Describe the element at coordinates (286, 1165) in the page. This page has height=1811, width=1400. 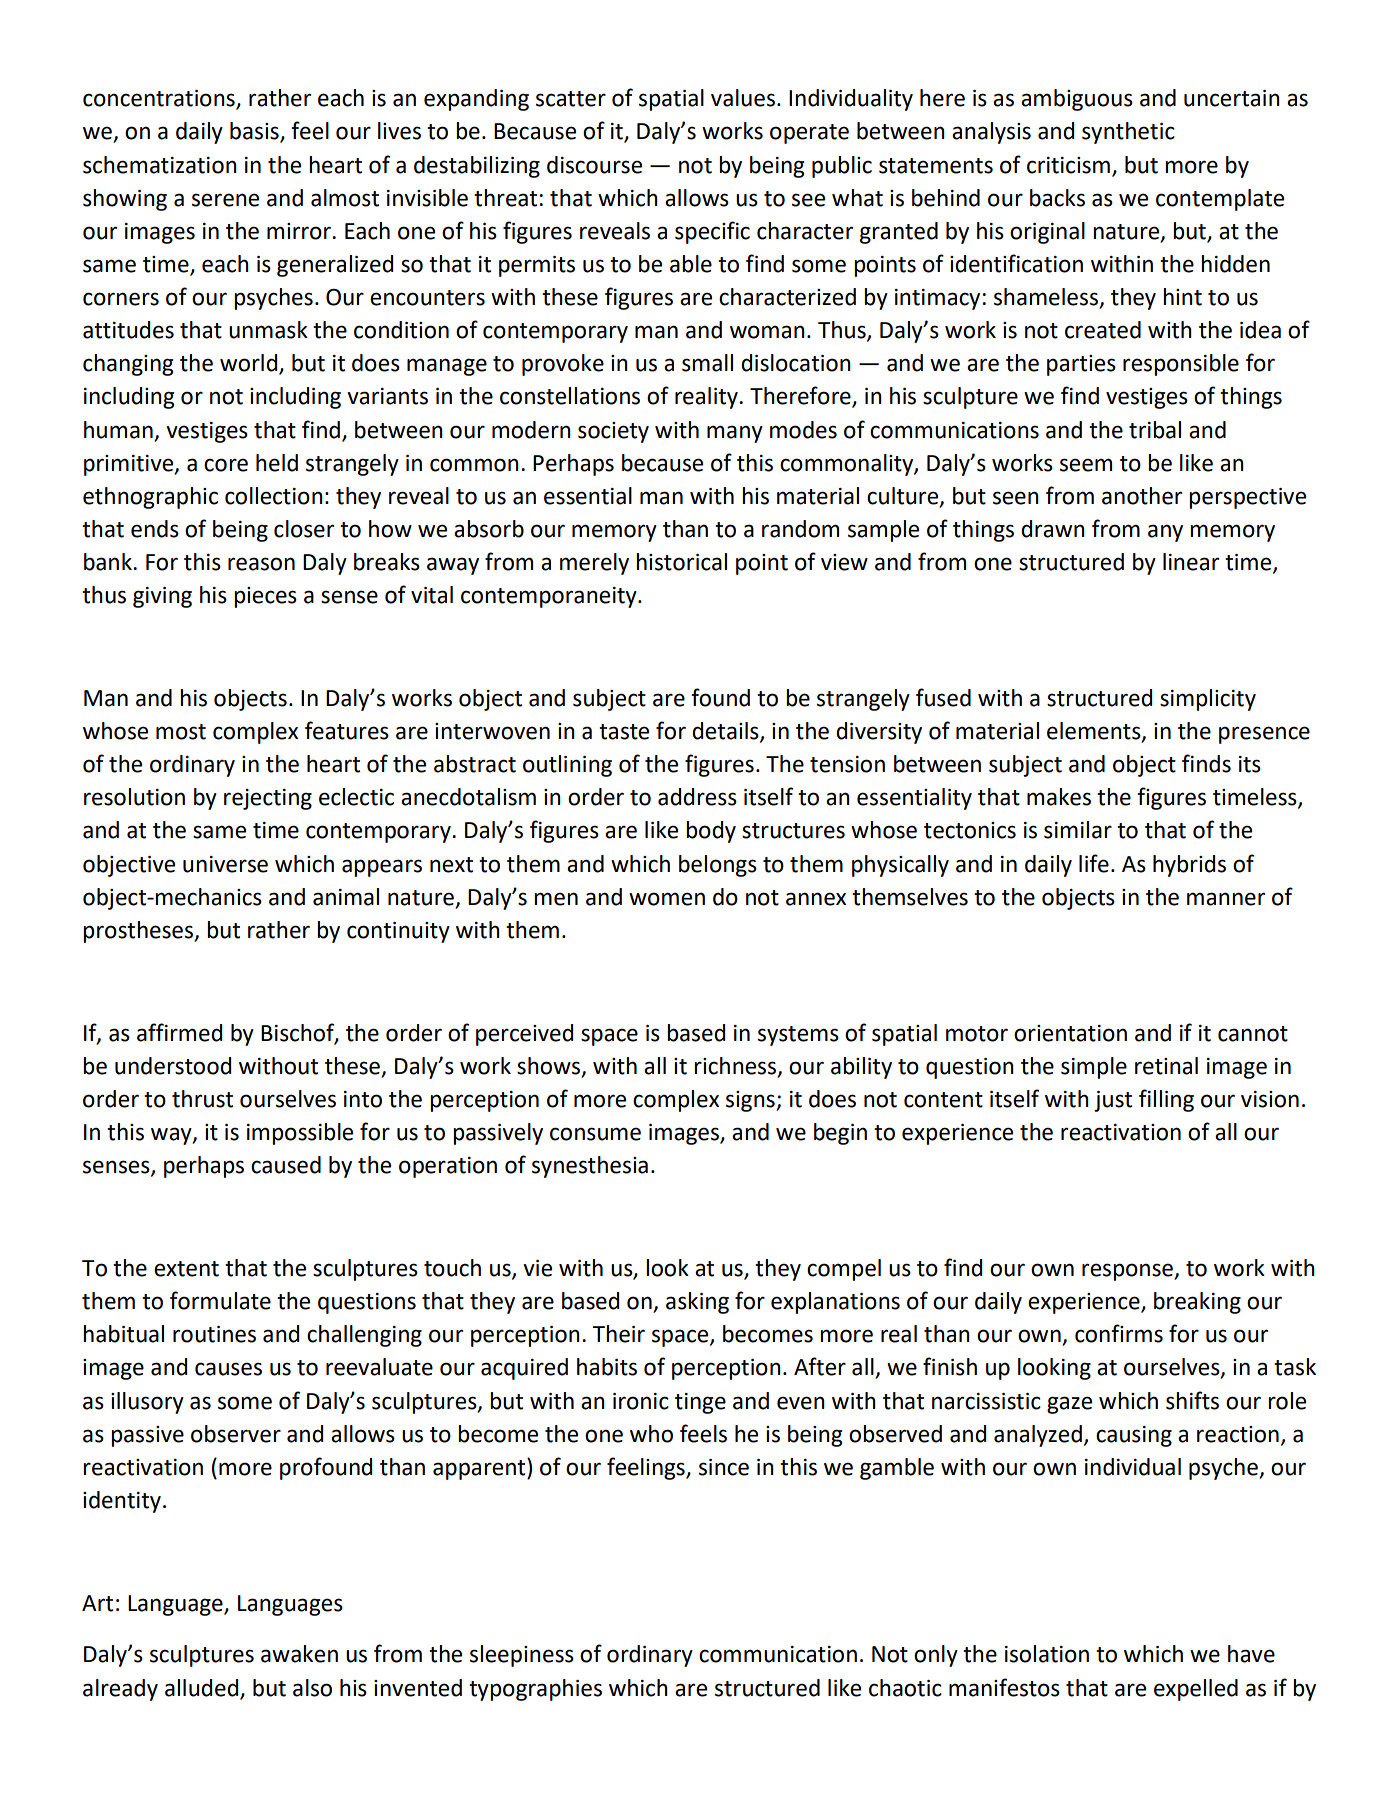
I see `caused` at that location.
